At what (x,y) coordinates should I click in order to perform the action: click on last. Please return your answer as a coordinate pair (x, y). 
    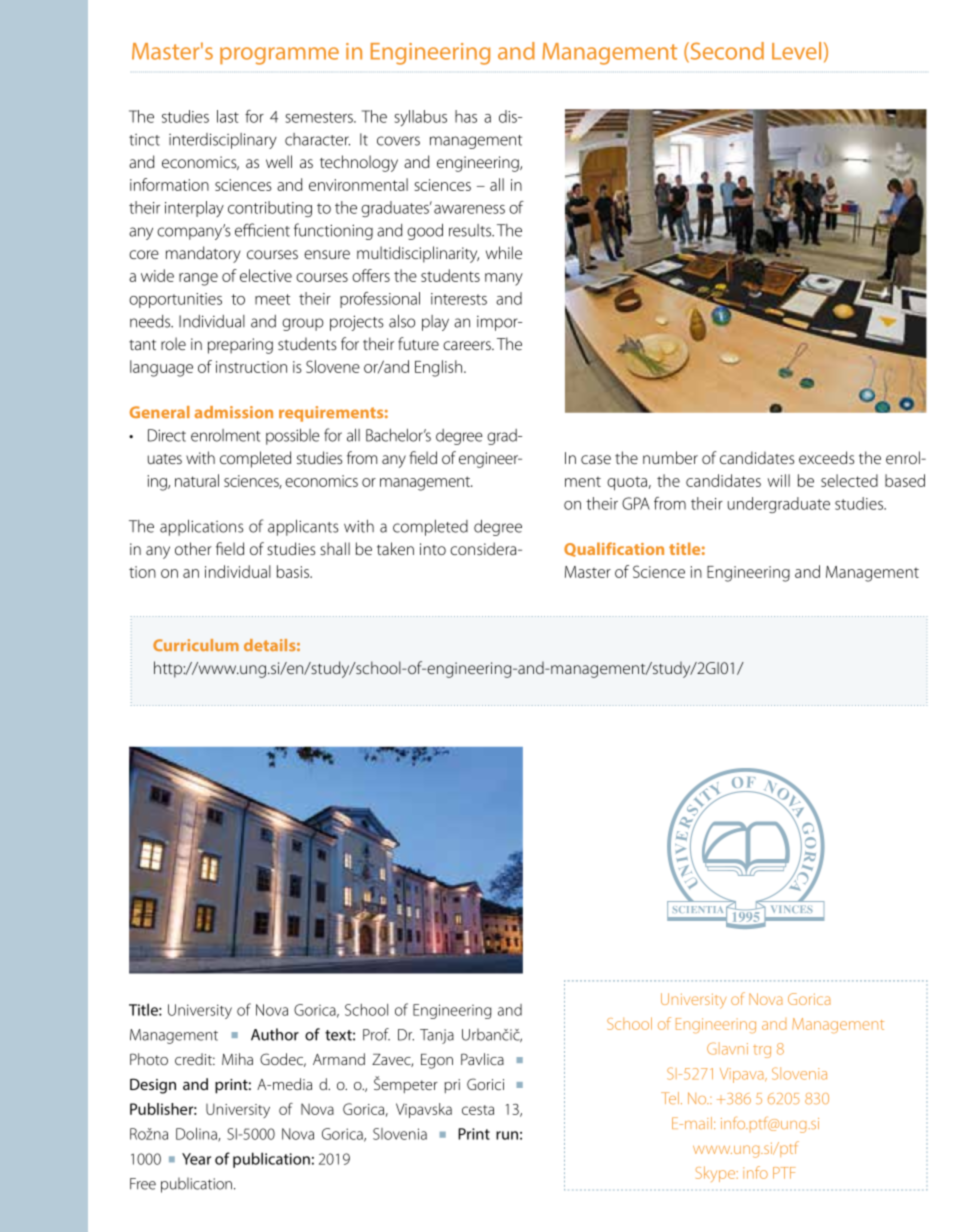
    Looking at the image, I should click on (228, 116).
